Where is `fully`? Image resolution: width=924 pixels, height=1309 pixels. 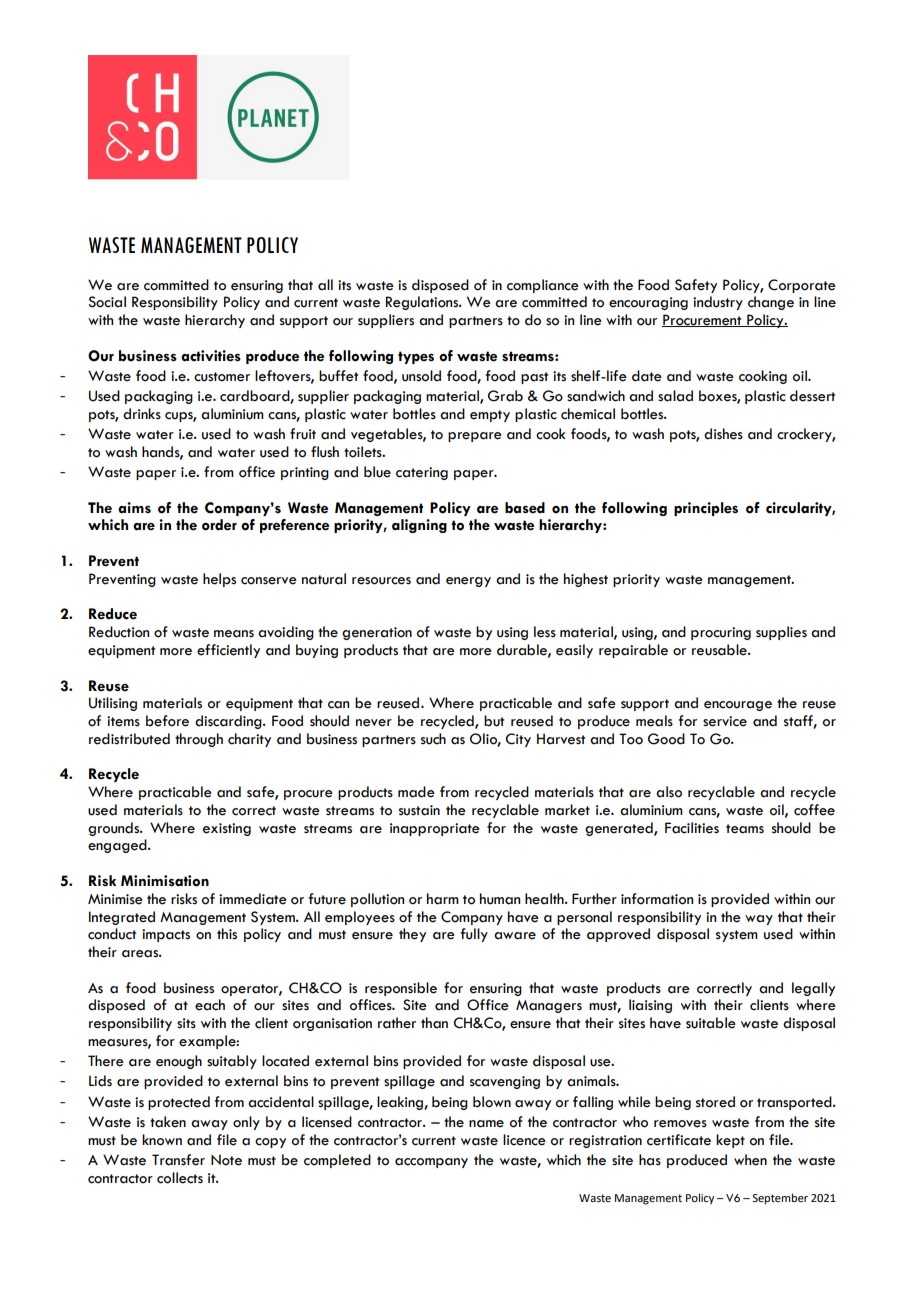
fully is located at coordinates (474, 935).
